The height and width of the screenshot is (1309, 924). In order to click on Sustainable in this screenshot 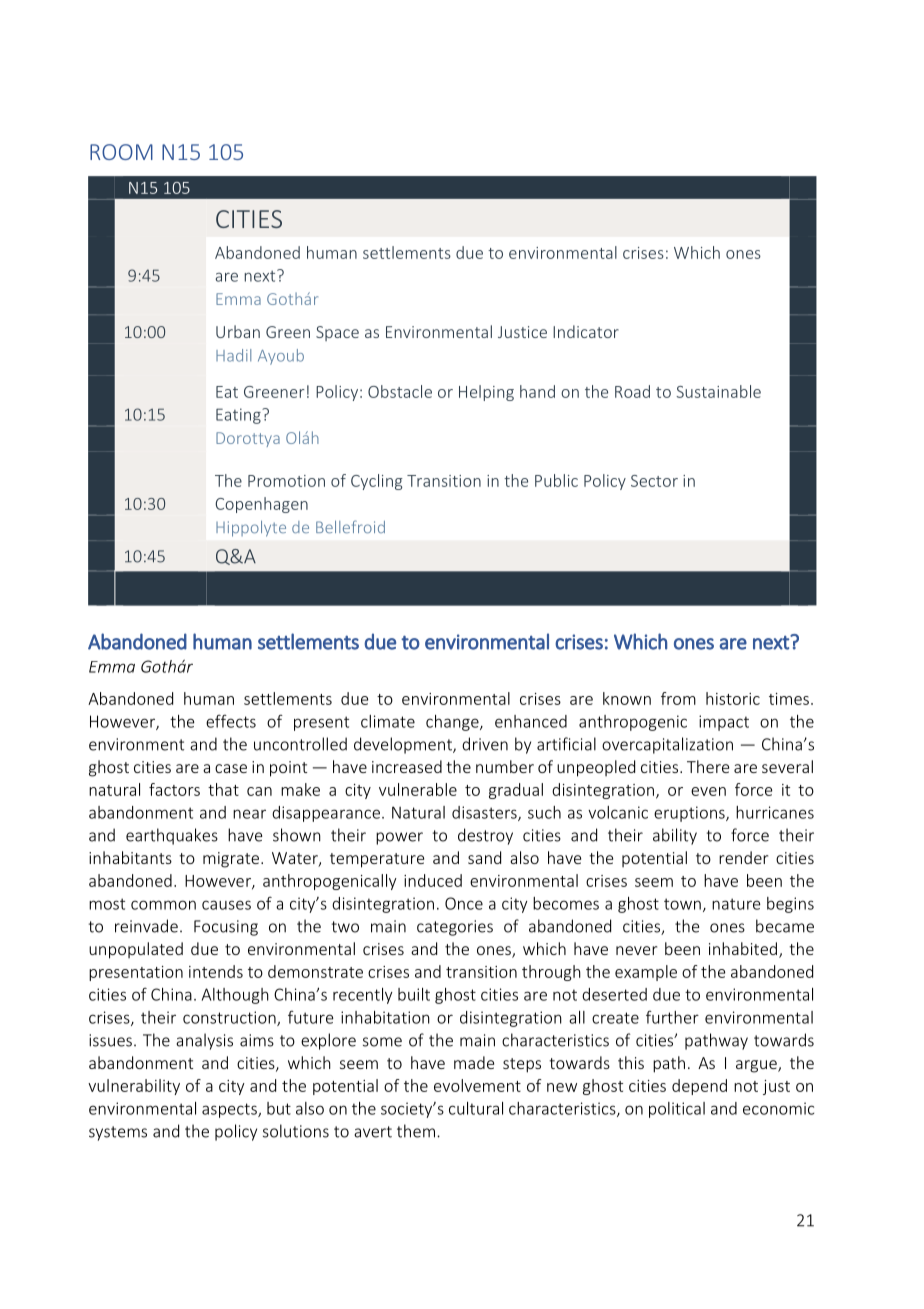, I will do `click(718, 391)`.
